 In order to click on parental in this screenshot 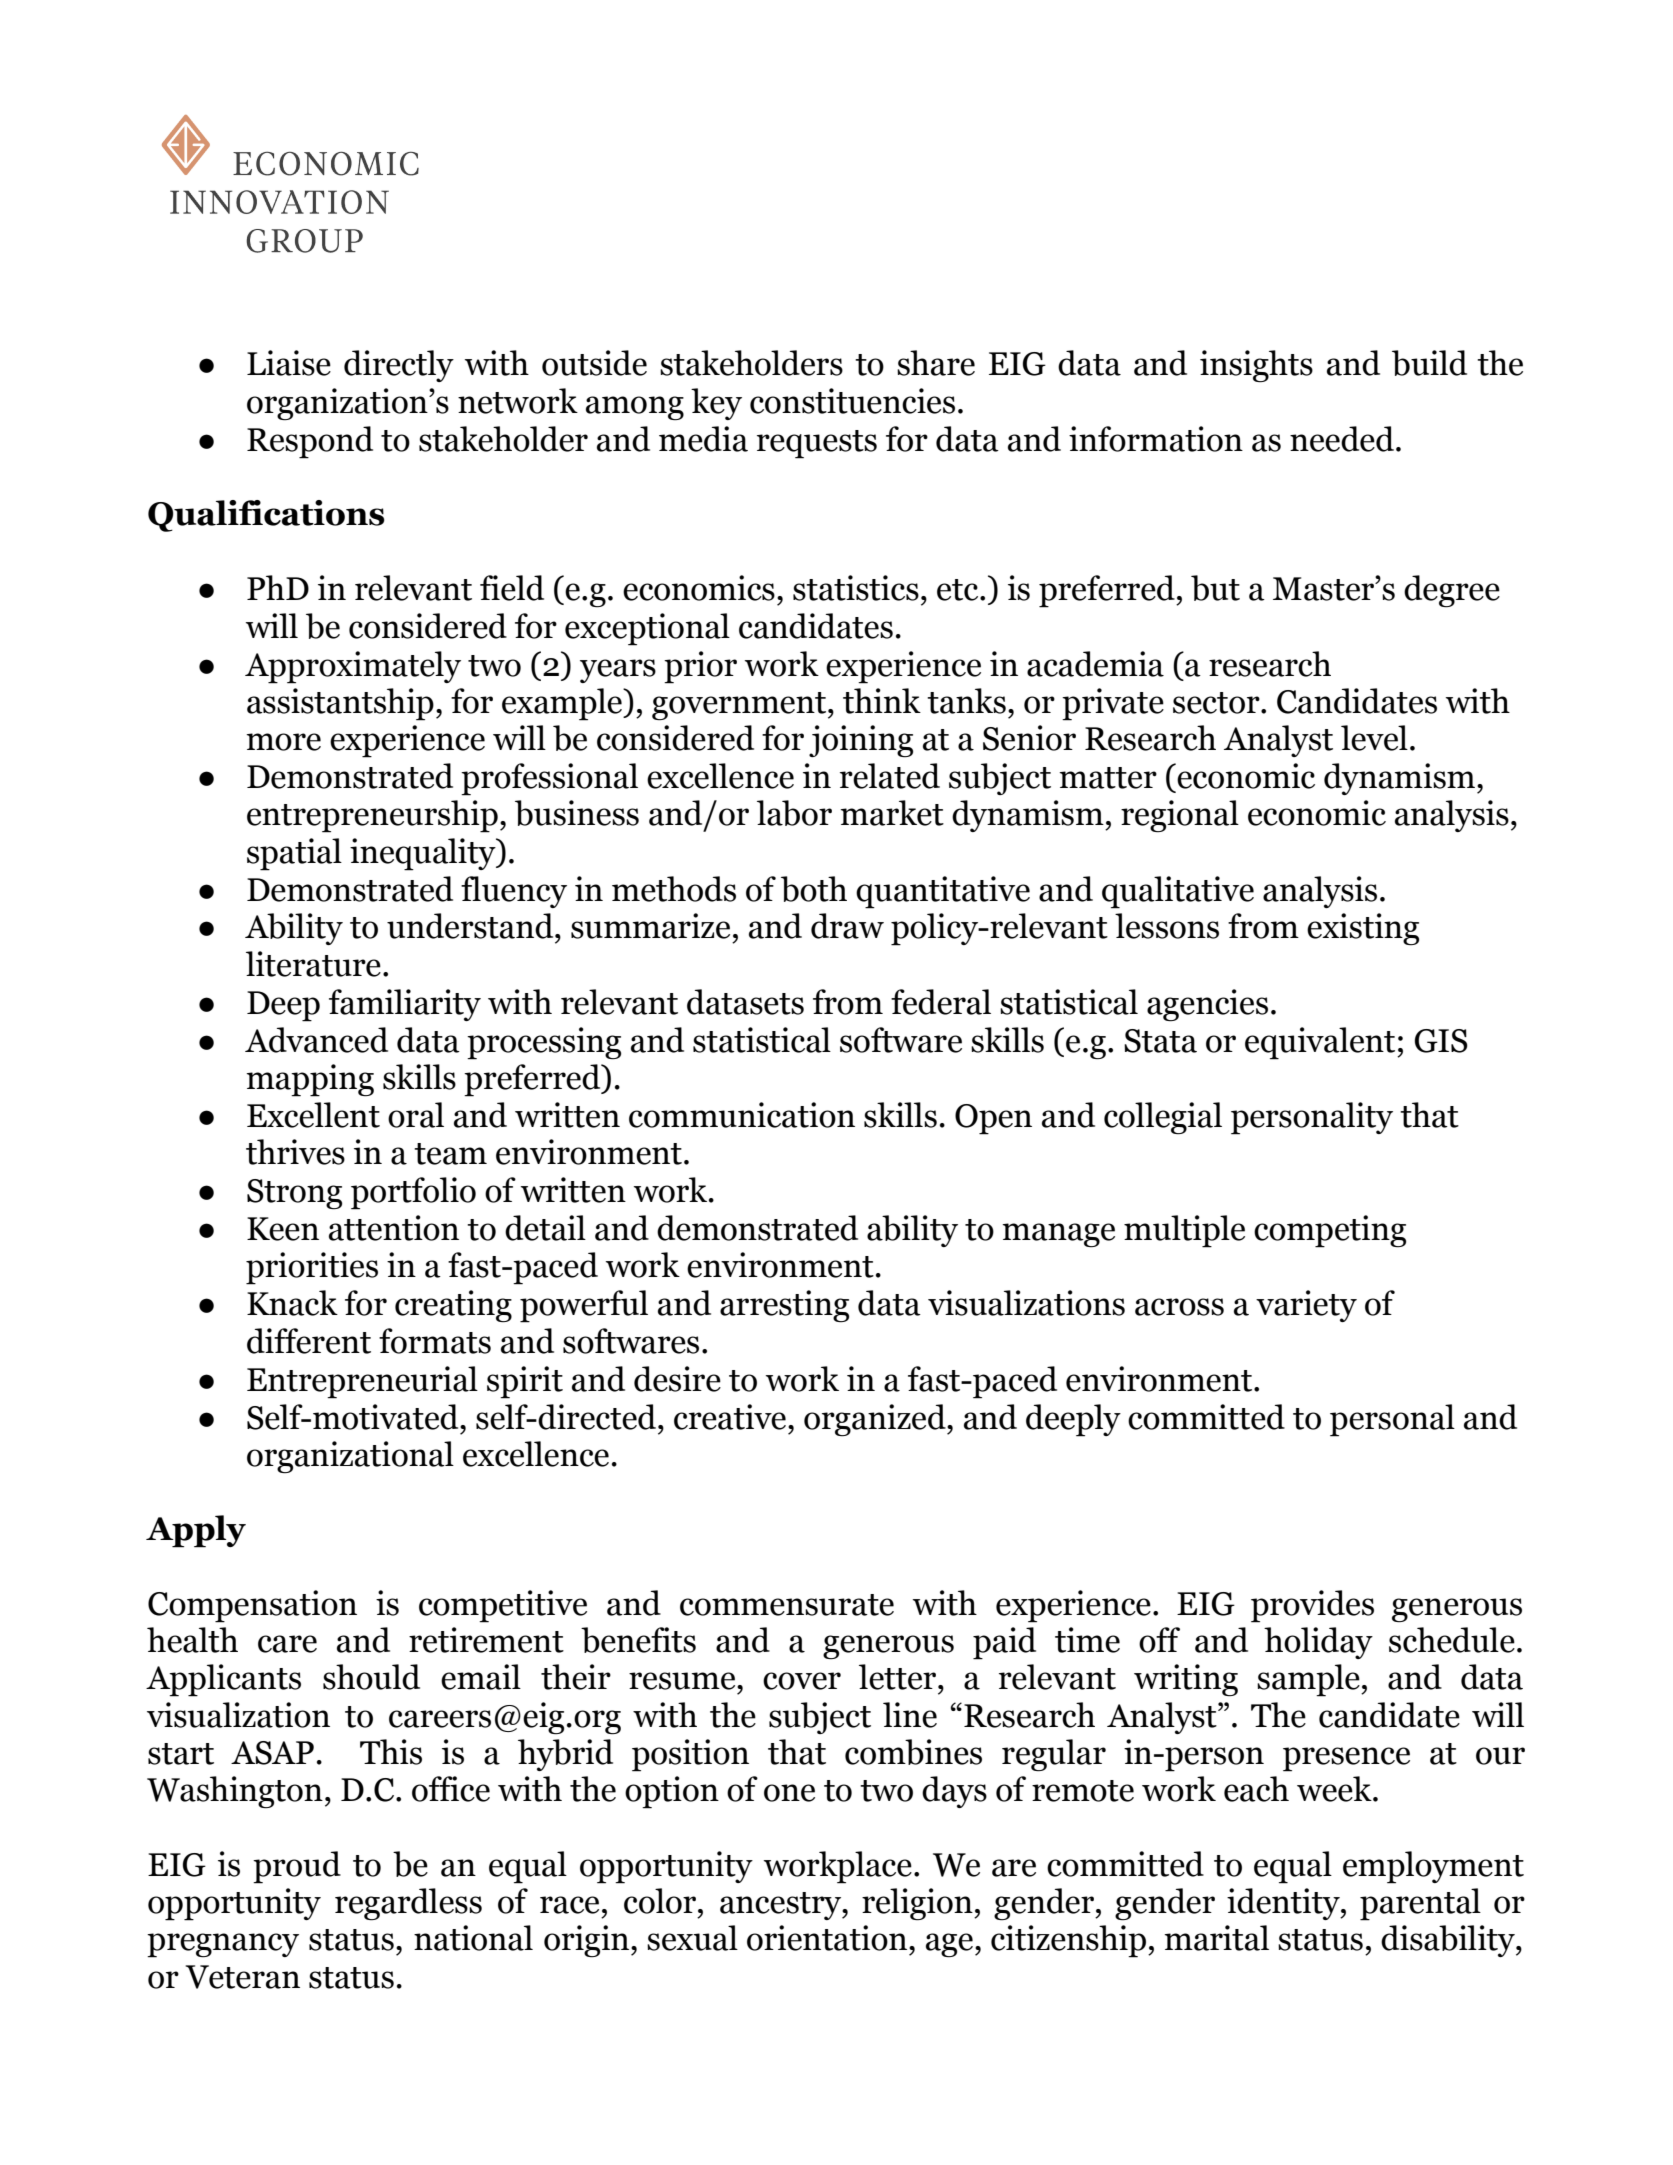, I will do `click(1420, 1904)`.
